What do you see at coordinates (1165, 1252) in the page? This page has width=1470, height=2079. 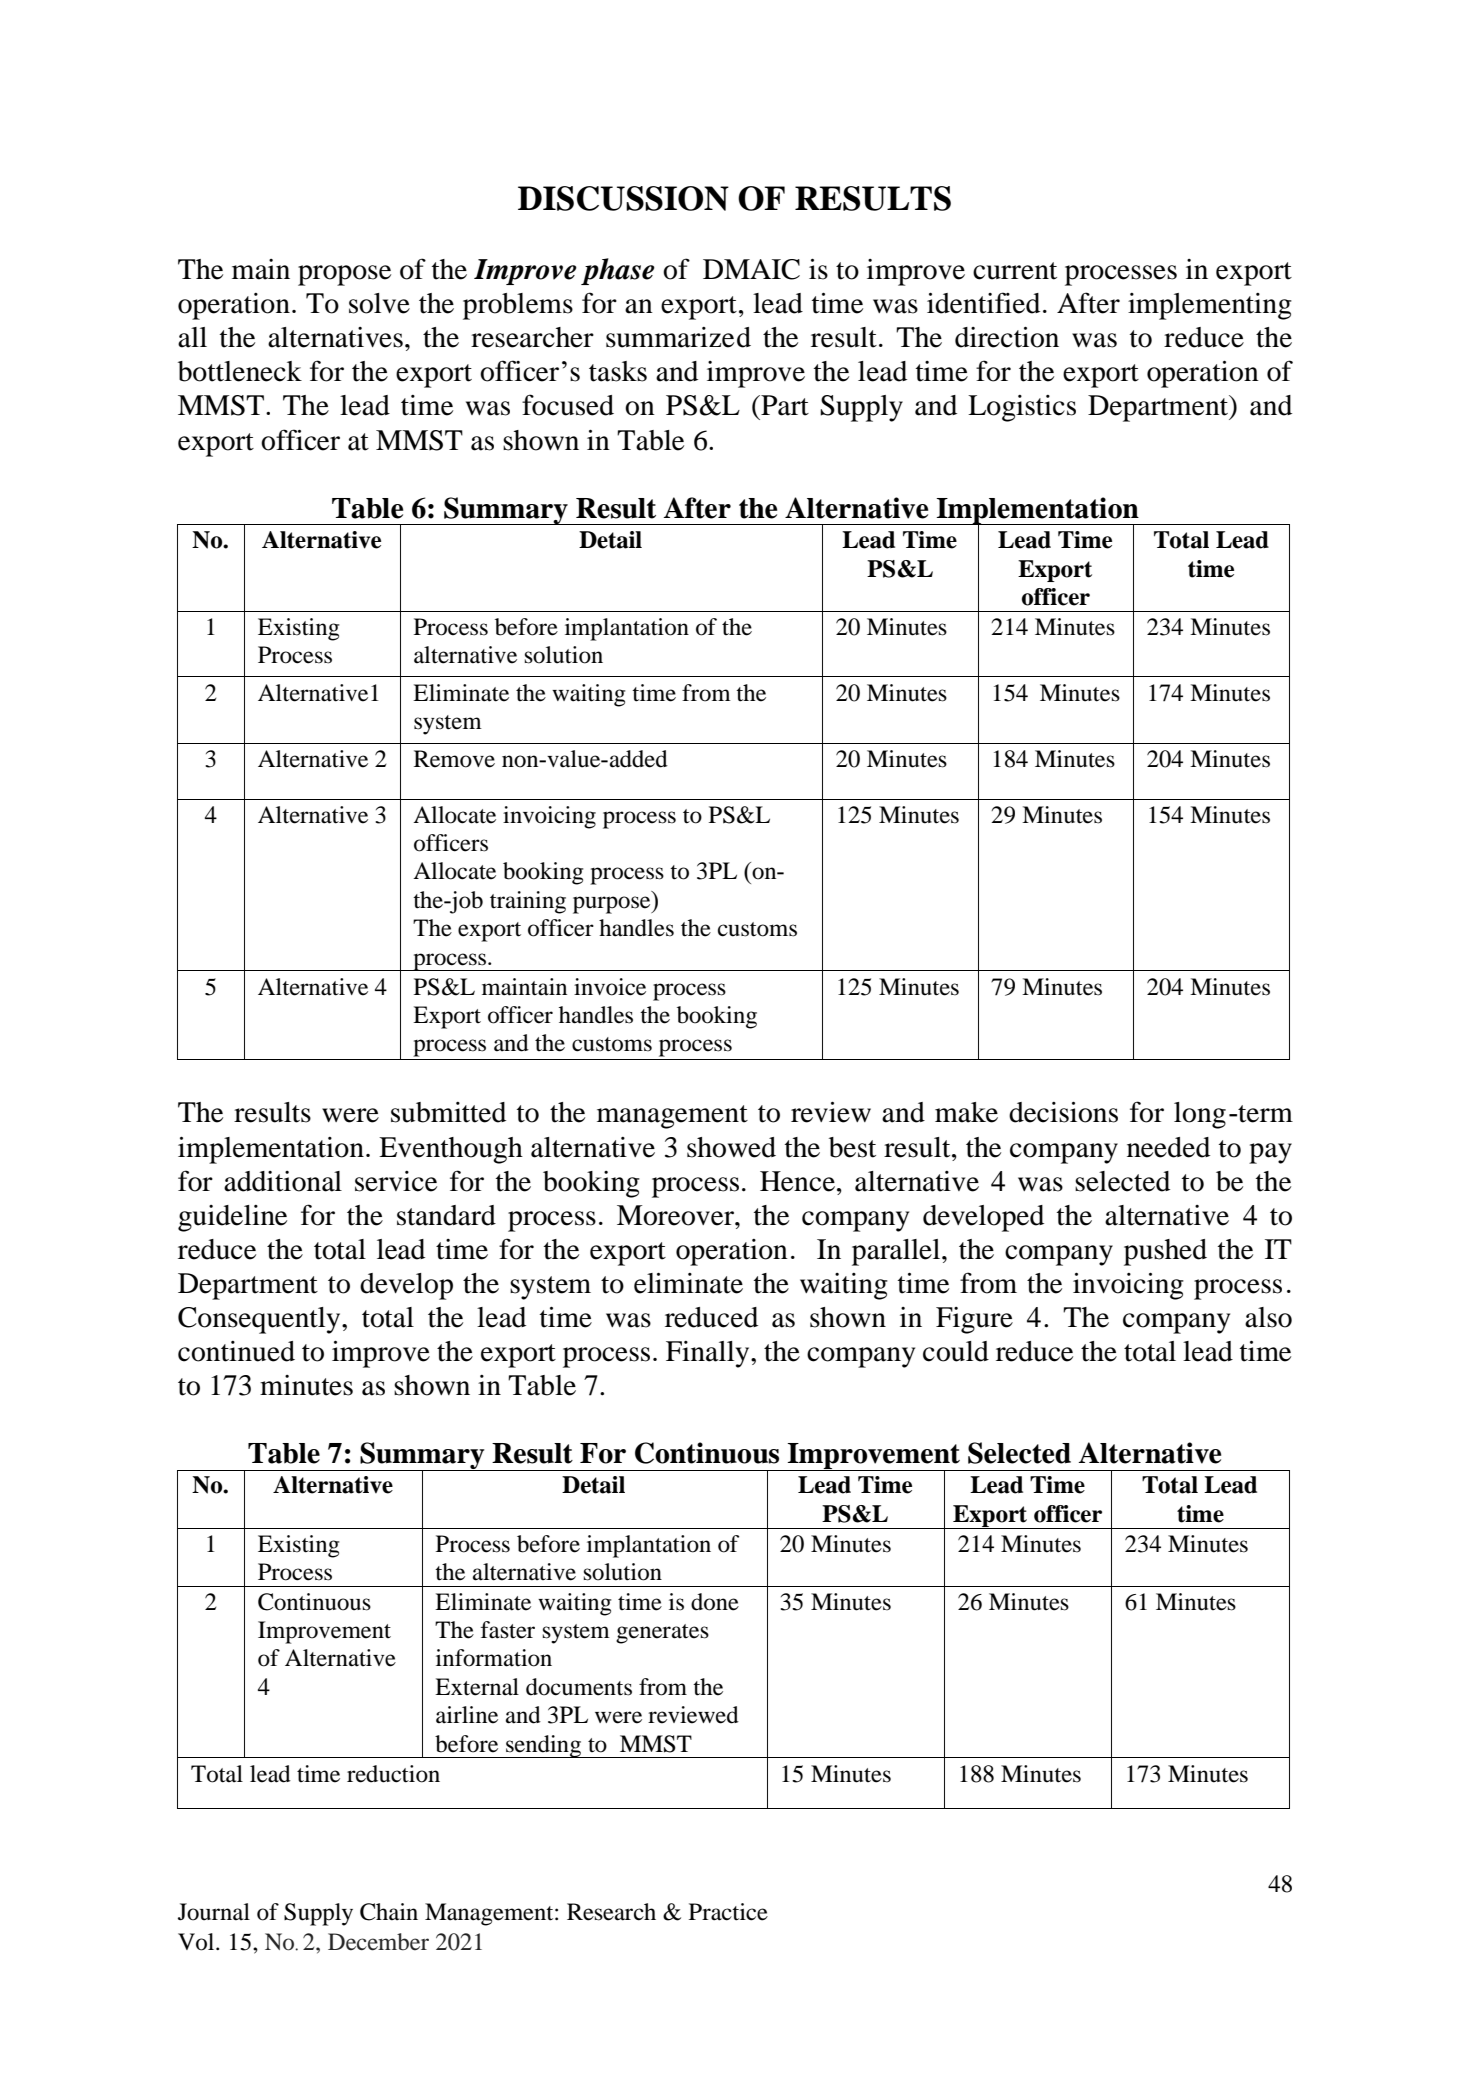 I see `pushed` at bounding box center [1165, 1252].
